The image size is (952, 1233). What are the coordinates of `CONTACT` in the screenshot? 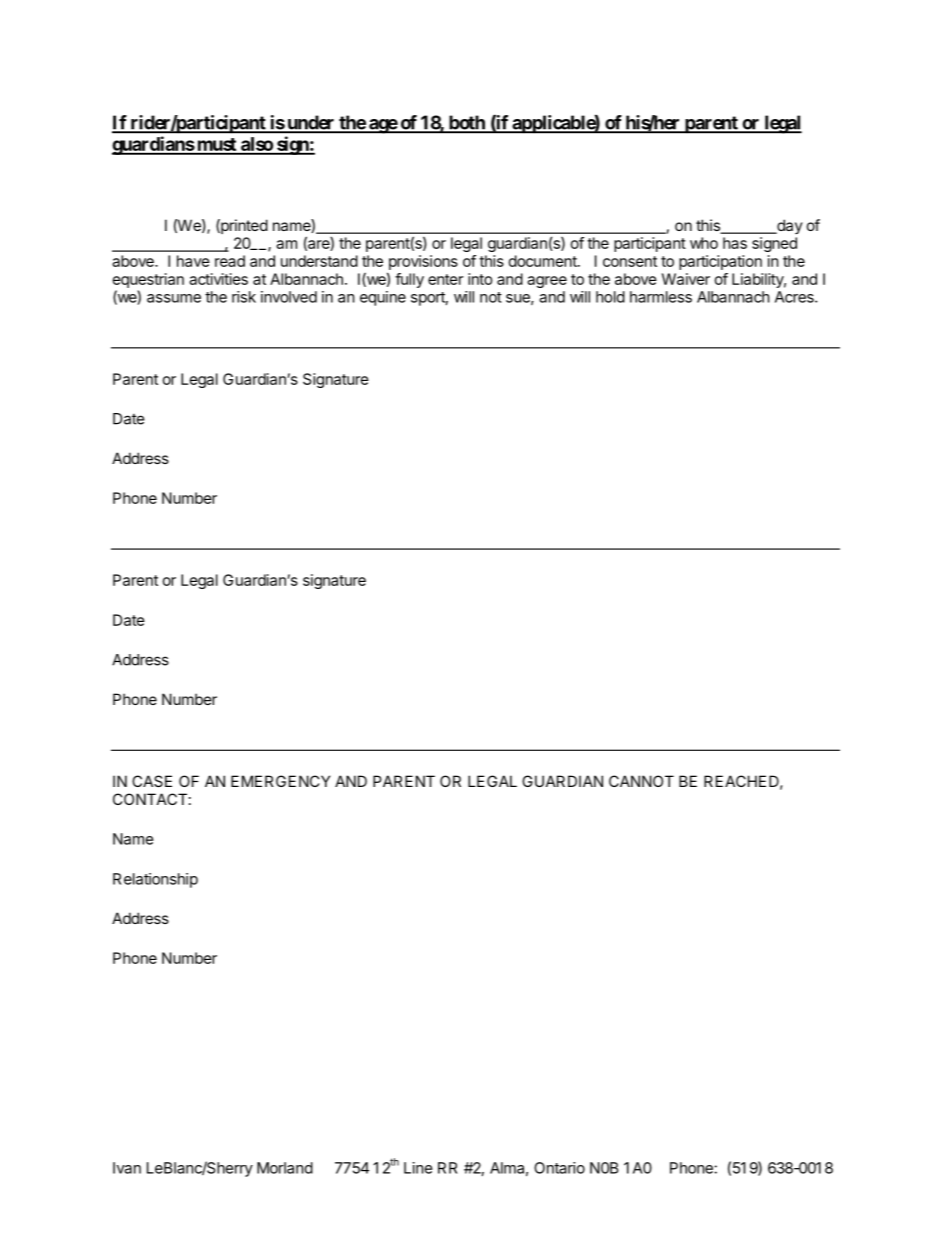 It's located at (150, 799).
